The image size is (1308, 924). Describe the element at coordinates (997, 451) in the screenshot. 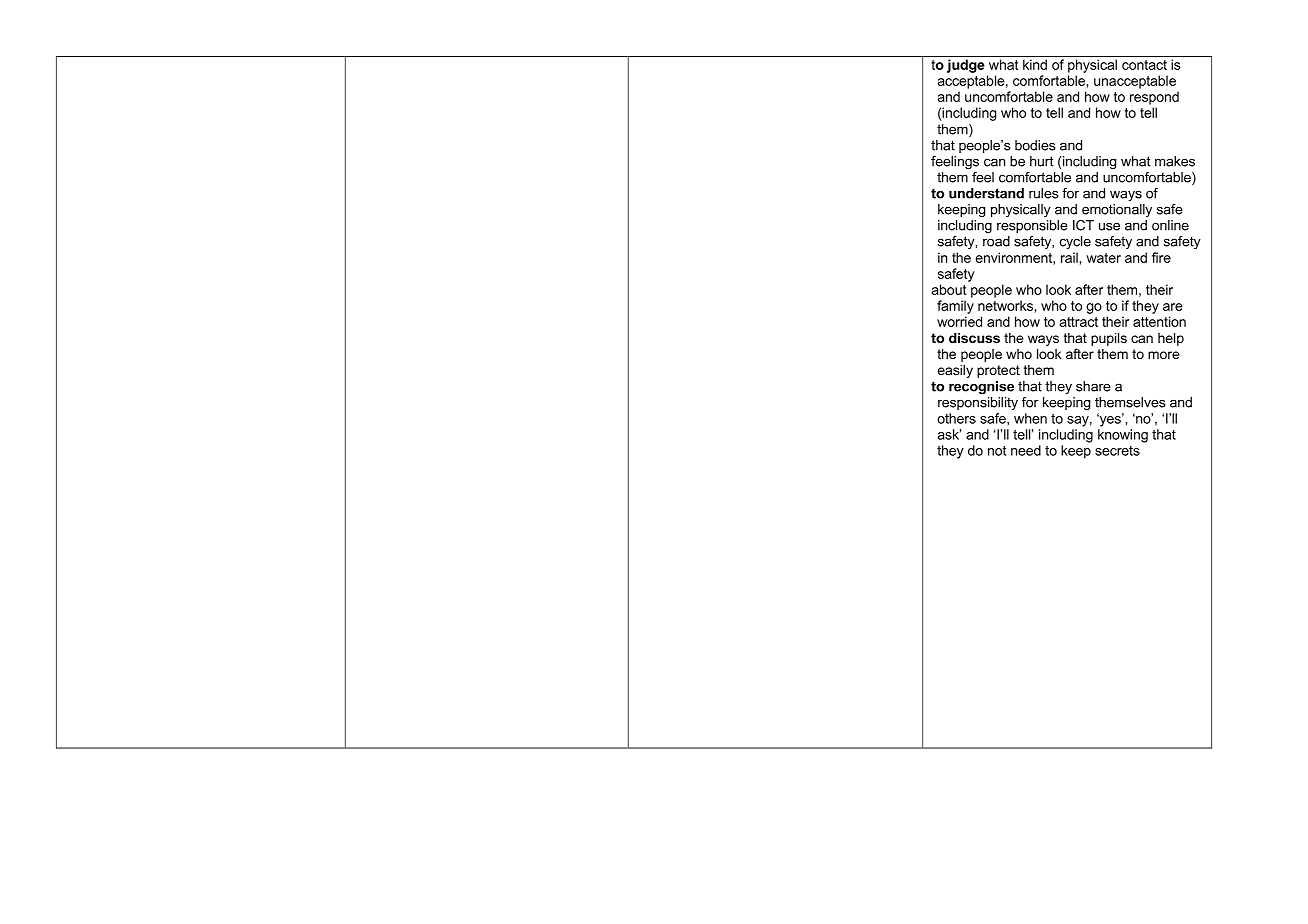

I see `not` at that location.
